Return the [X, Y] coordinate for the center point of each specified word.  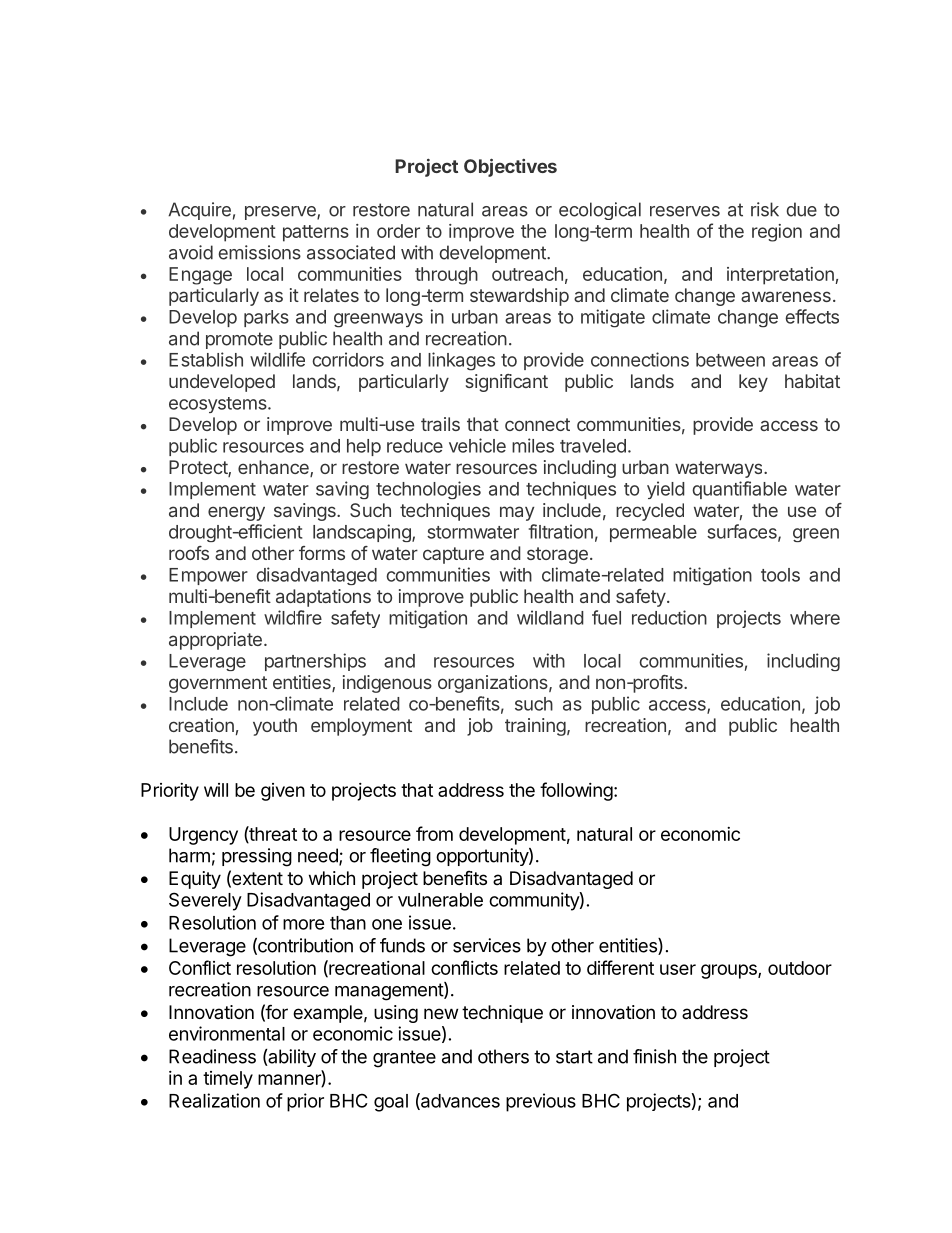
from [434, 833]
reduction [669, 617]
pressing [257, 857]
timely [228, 1080]
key [753, 383]
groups [730, 971]
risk [765, 209]
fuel [606, 617]
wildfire [293, 617]
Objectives [510, 167]
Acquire [199, 211]
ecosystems [219, 405]
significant [507, 383]
